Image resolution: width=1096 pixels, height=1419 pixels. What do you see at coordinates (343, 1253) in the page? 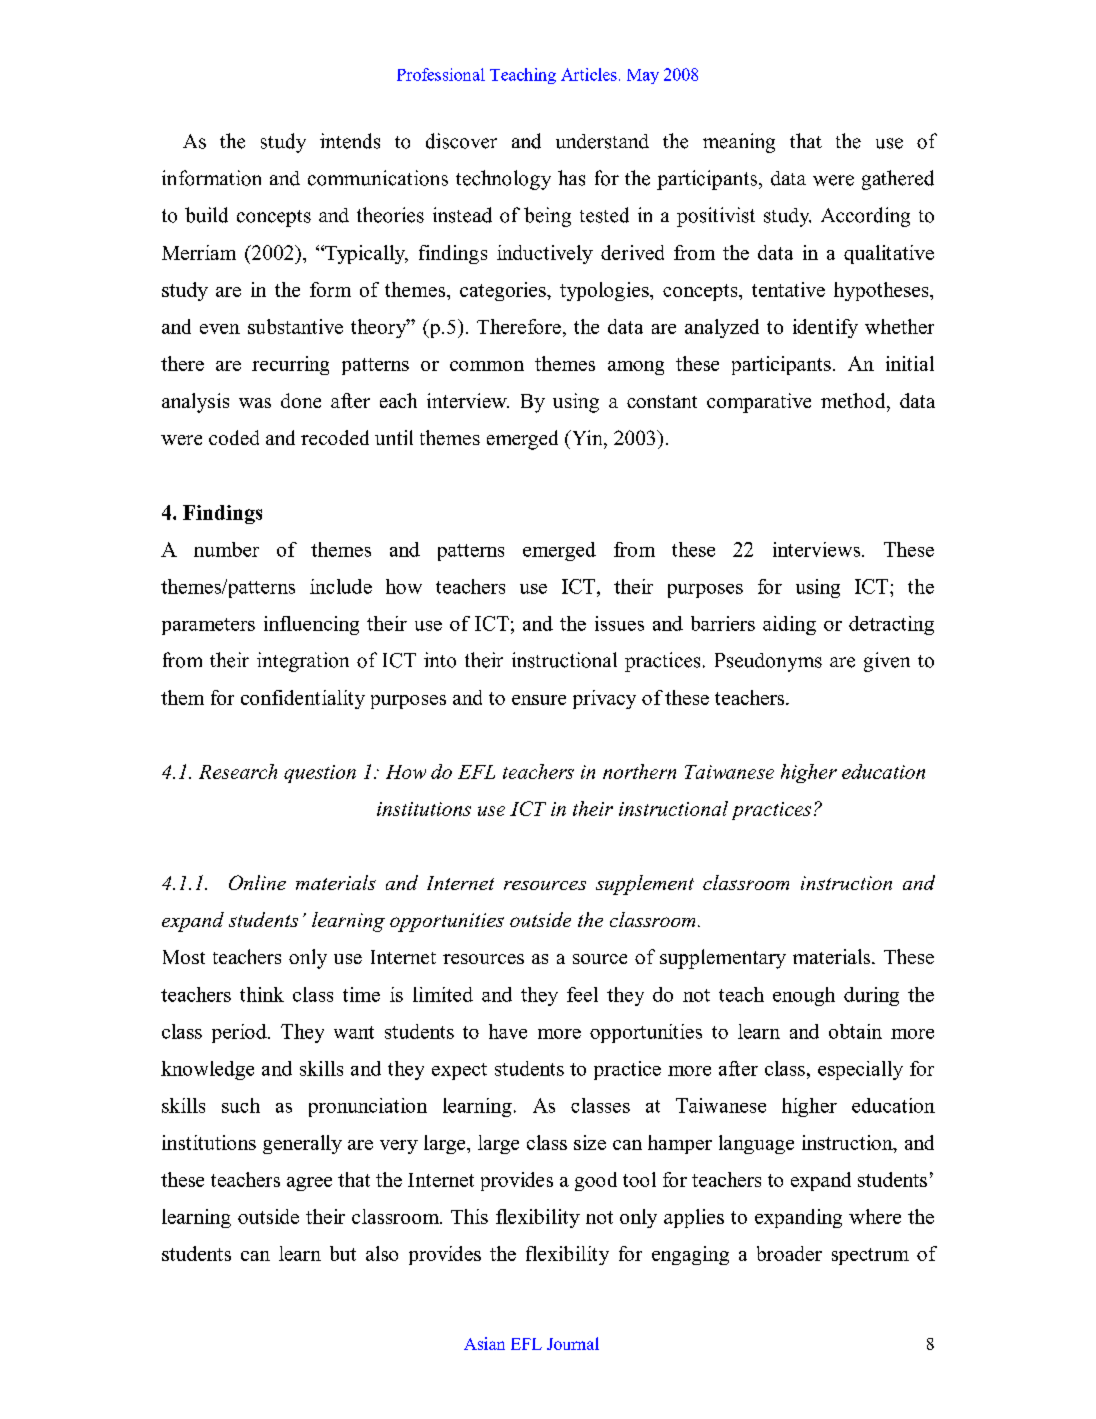
I see `but` at bounding box center [343, 1253].
